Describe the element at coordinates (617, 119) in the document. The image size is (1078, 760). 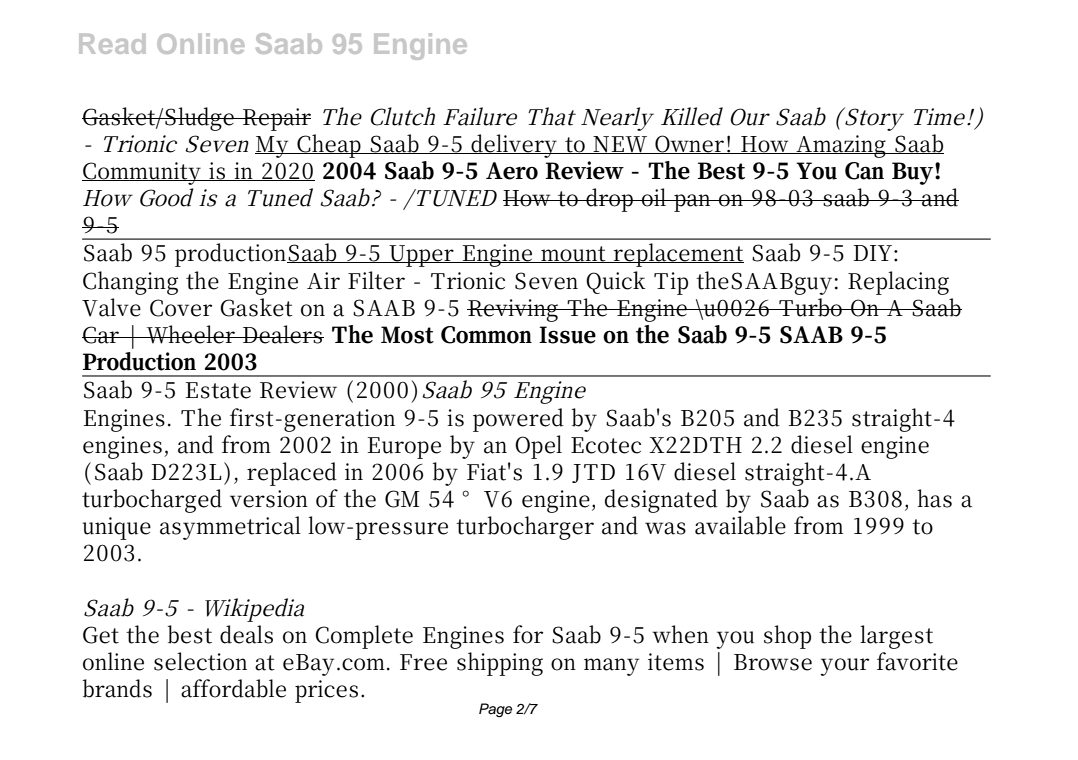
I see `Nearly` at that location.
